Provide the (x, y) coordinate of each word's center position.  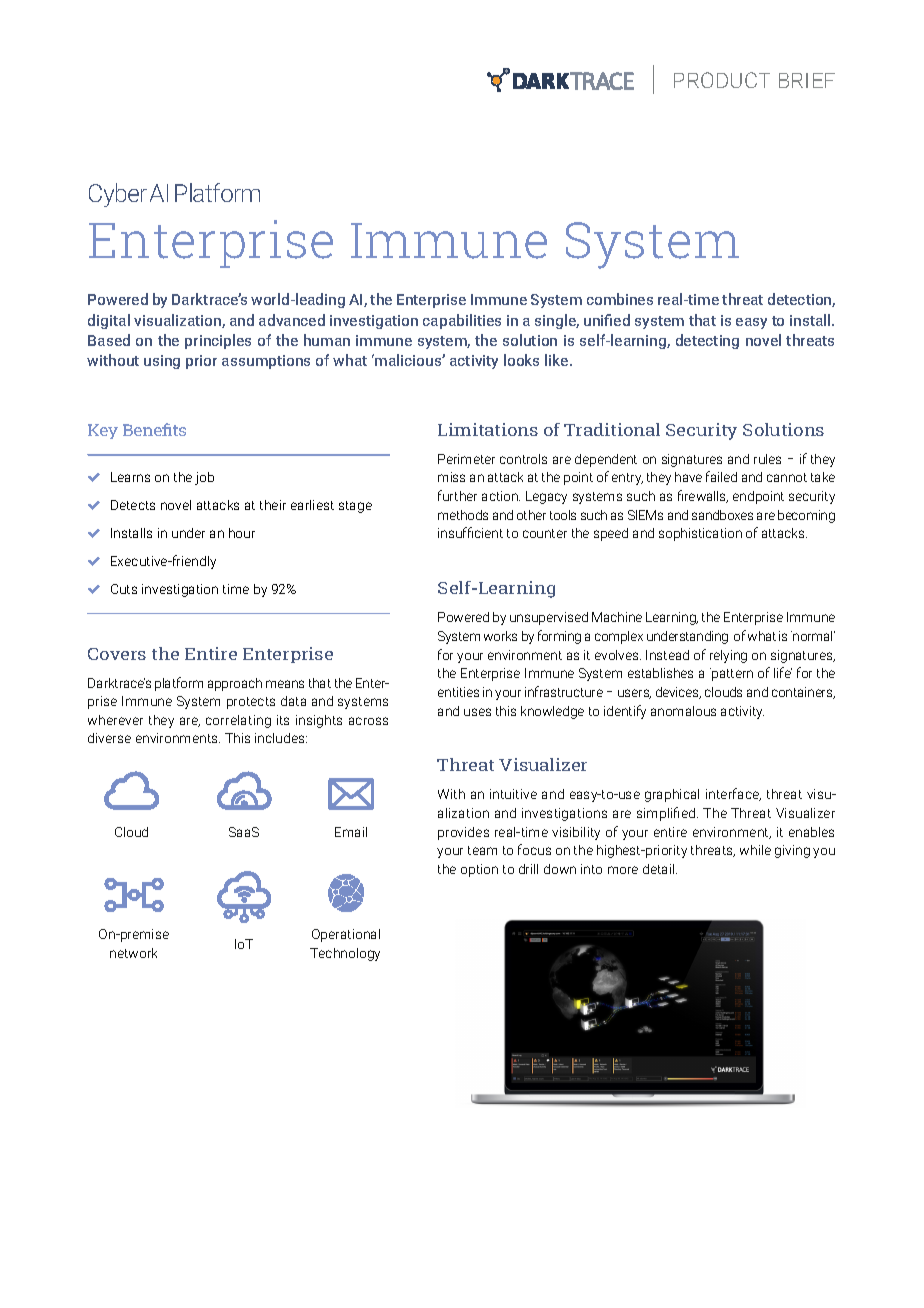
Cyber (118, 195)
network (133, 953)
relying (728, 656)
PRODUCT (722, 80)
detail (660, 869)
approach (235, 684)
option (479, 870)
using (162, 362)
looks (521, 360)
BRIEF (807, 80)
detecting (707, 341)
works (500, 636)
